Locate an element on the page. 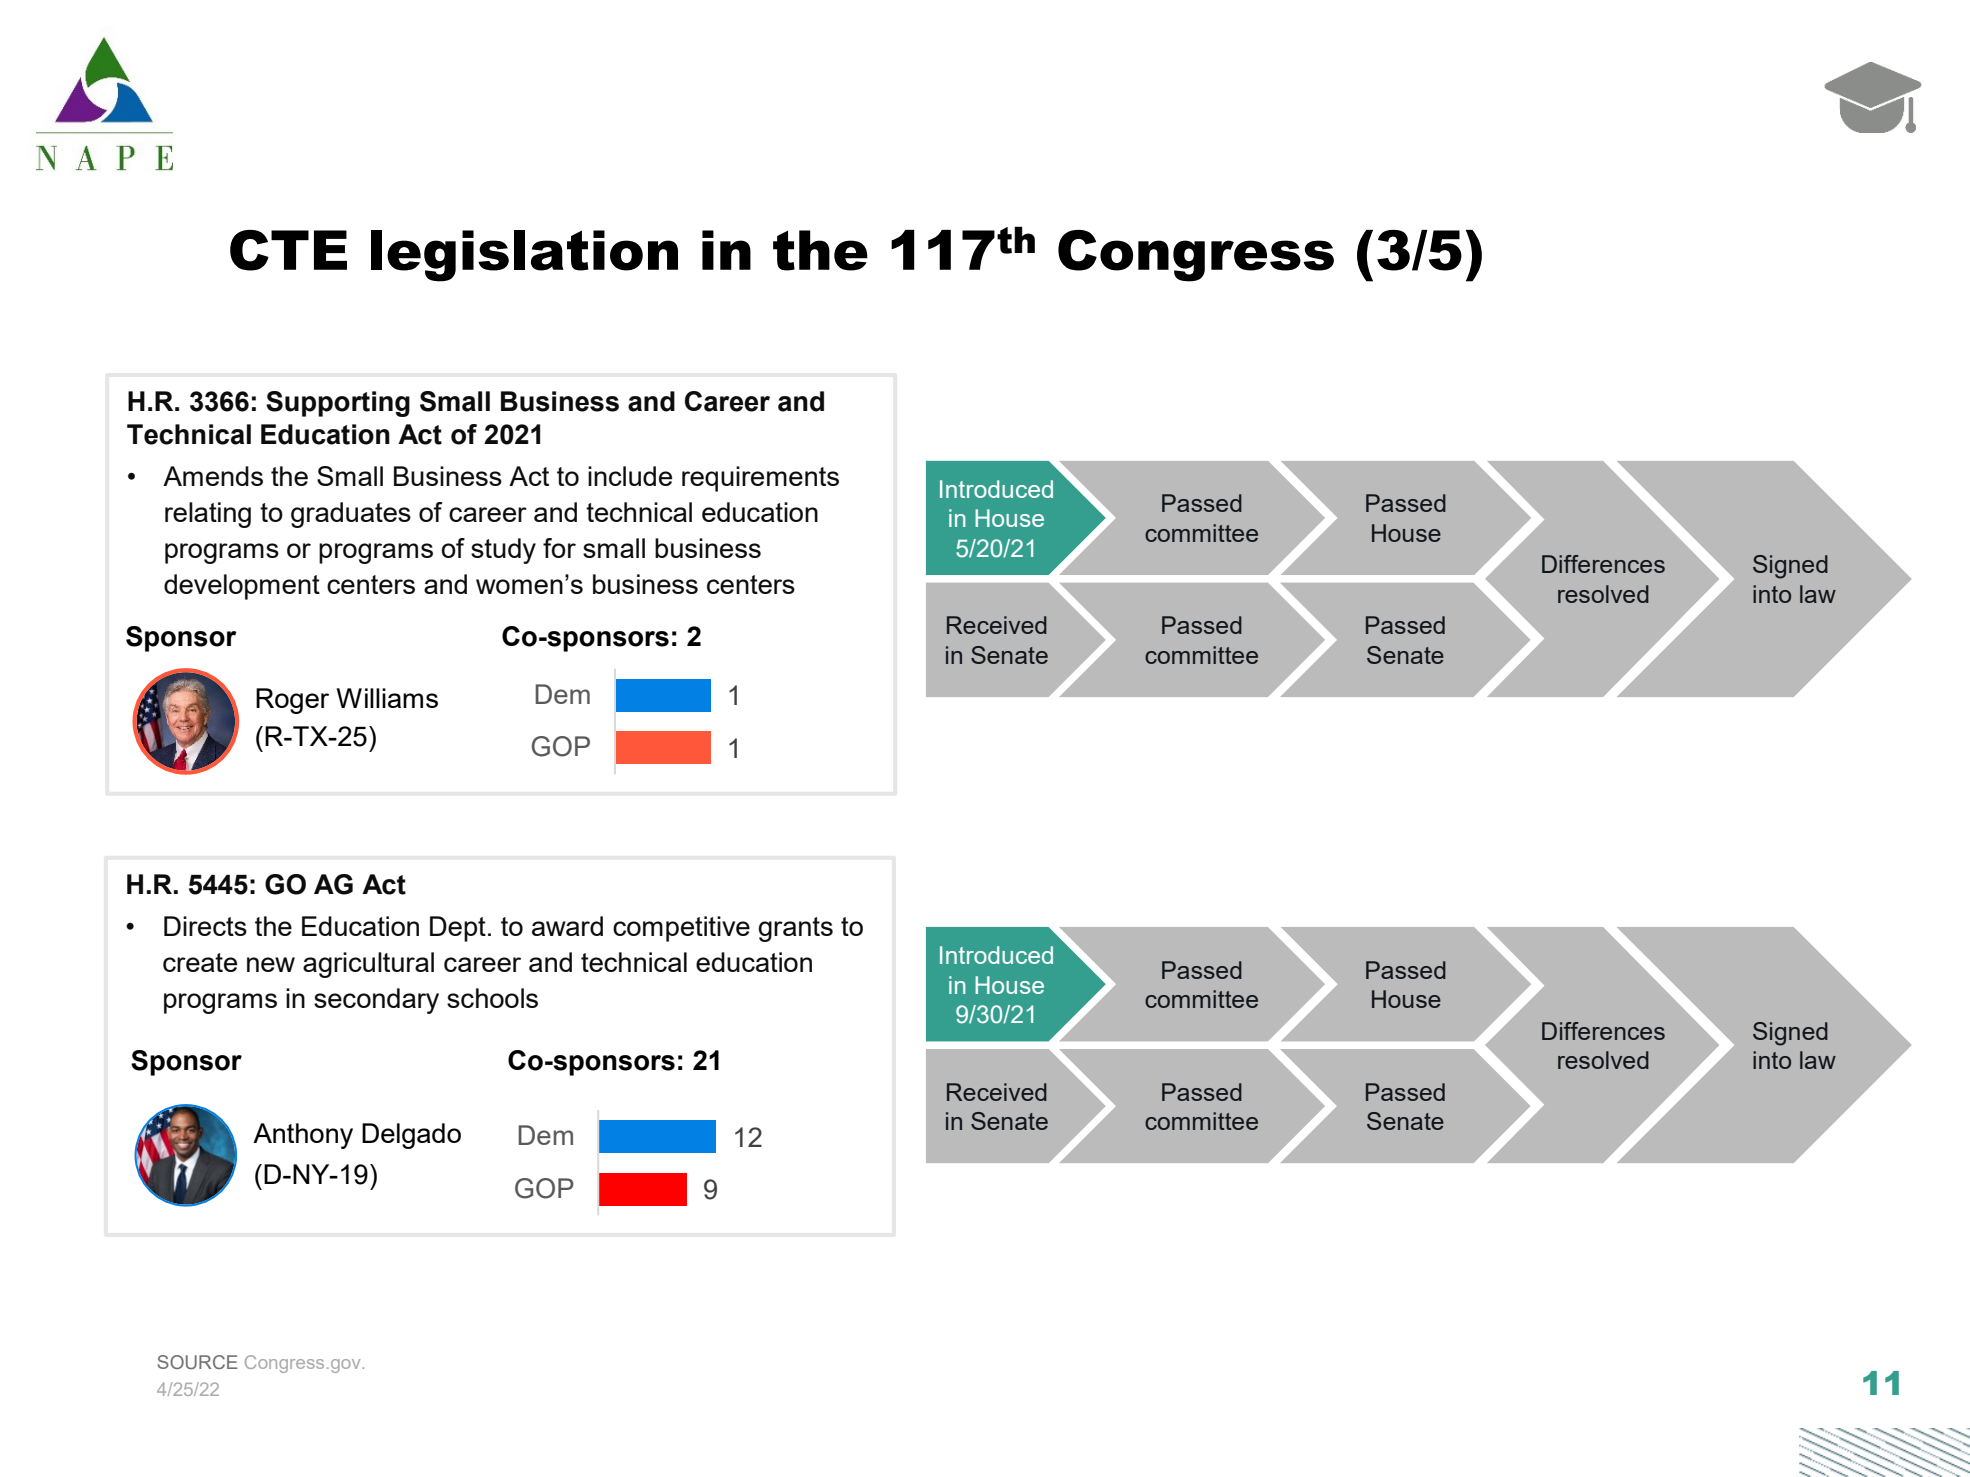 The image size is (1970, 1477). requirements is located at coordinates (760, 479).
